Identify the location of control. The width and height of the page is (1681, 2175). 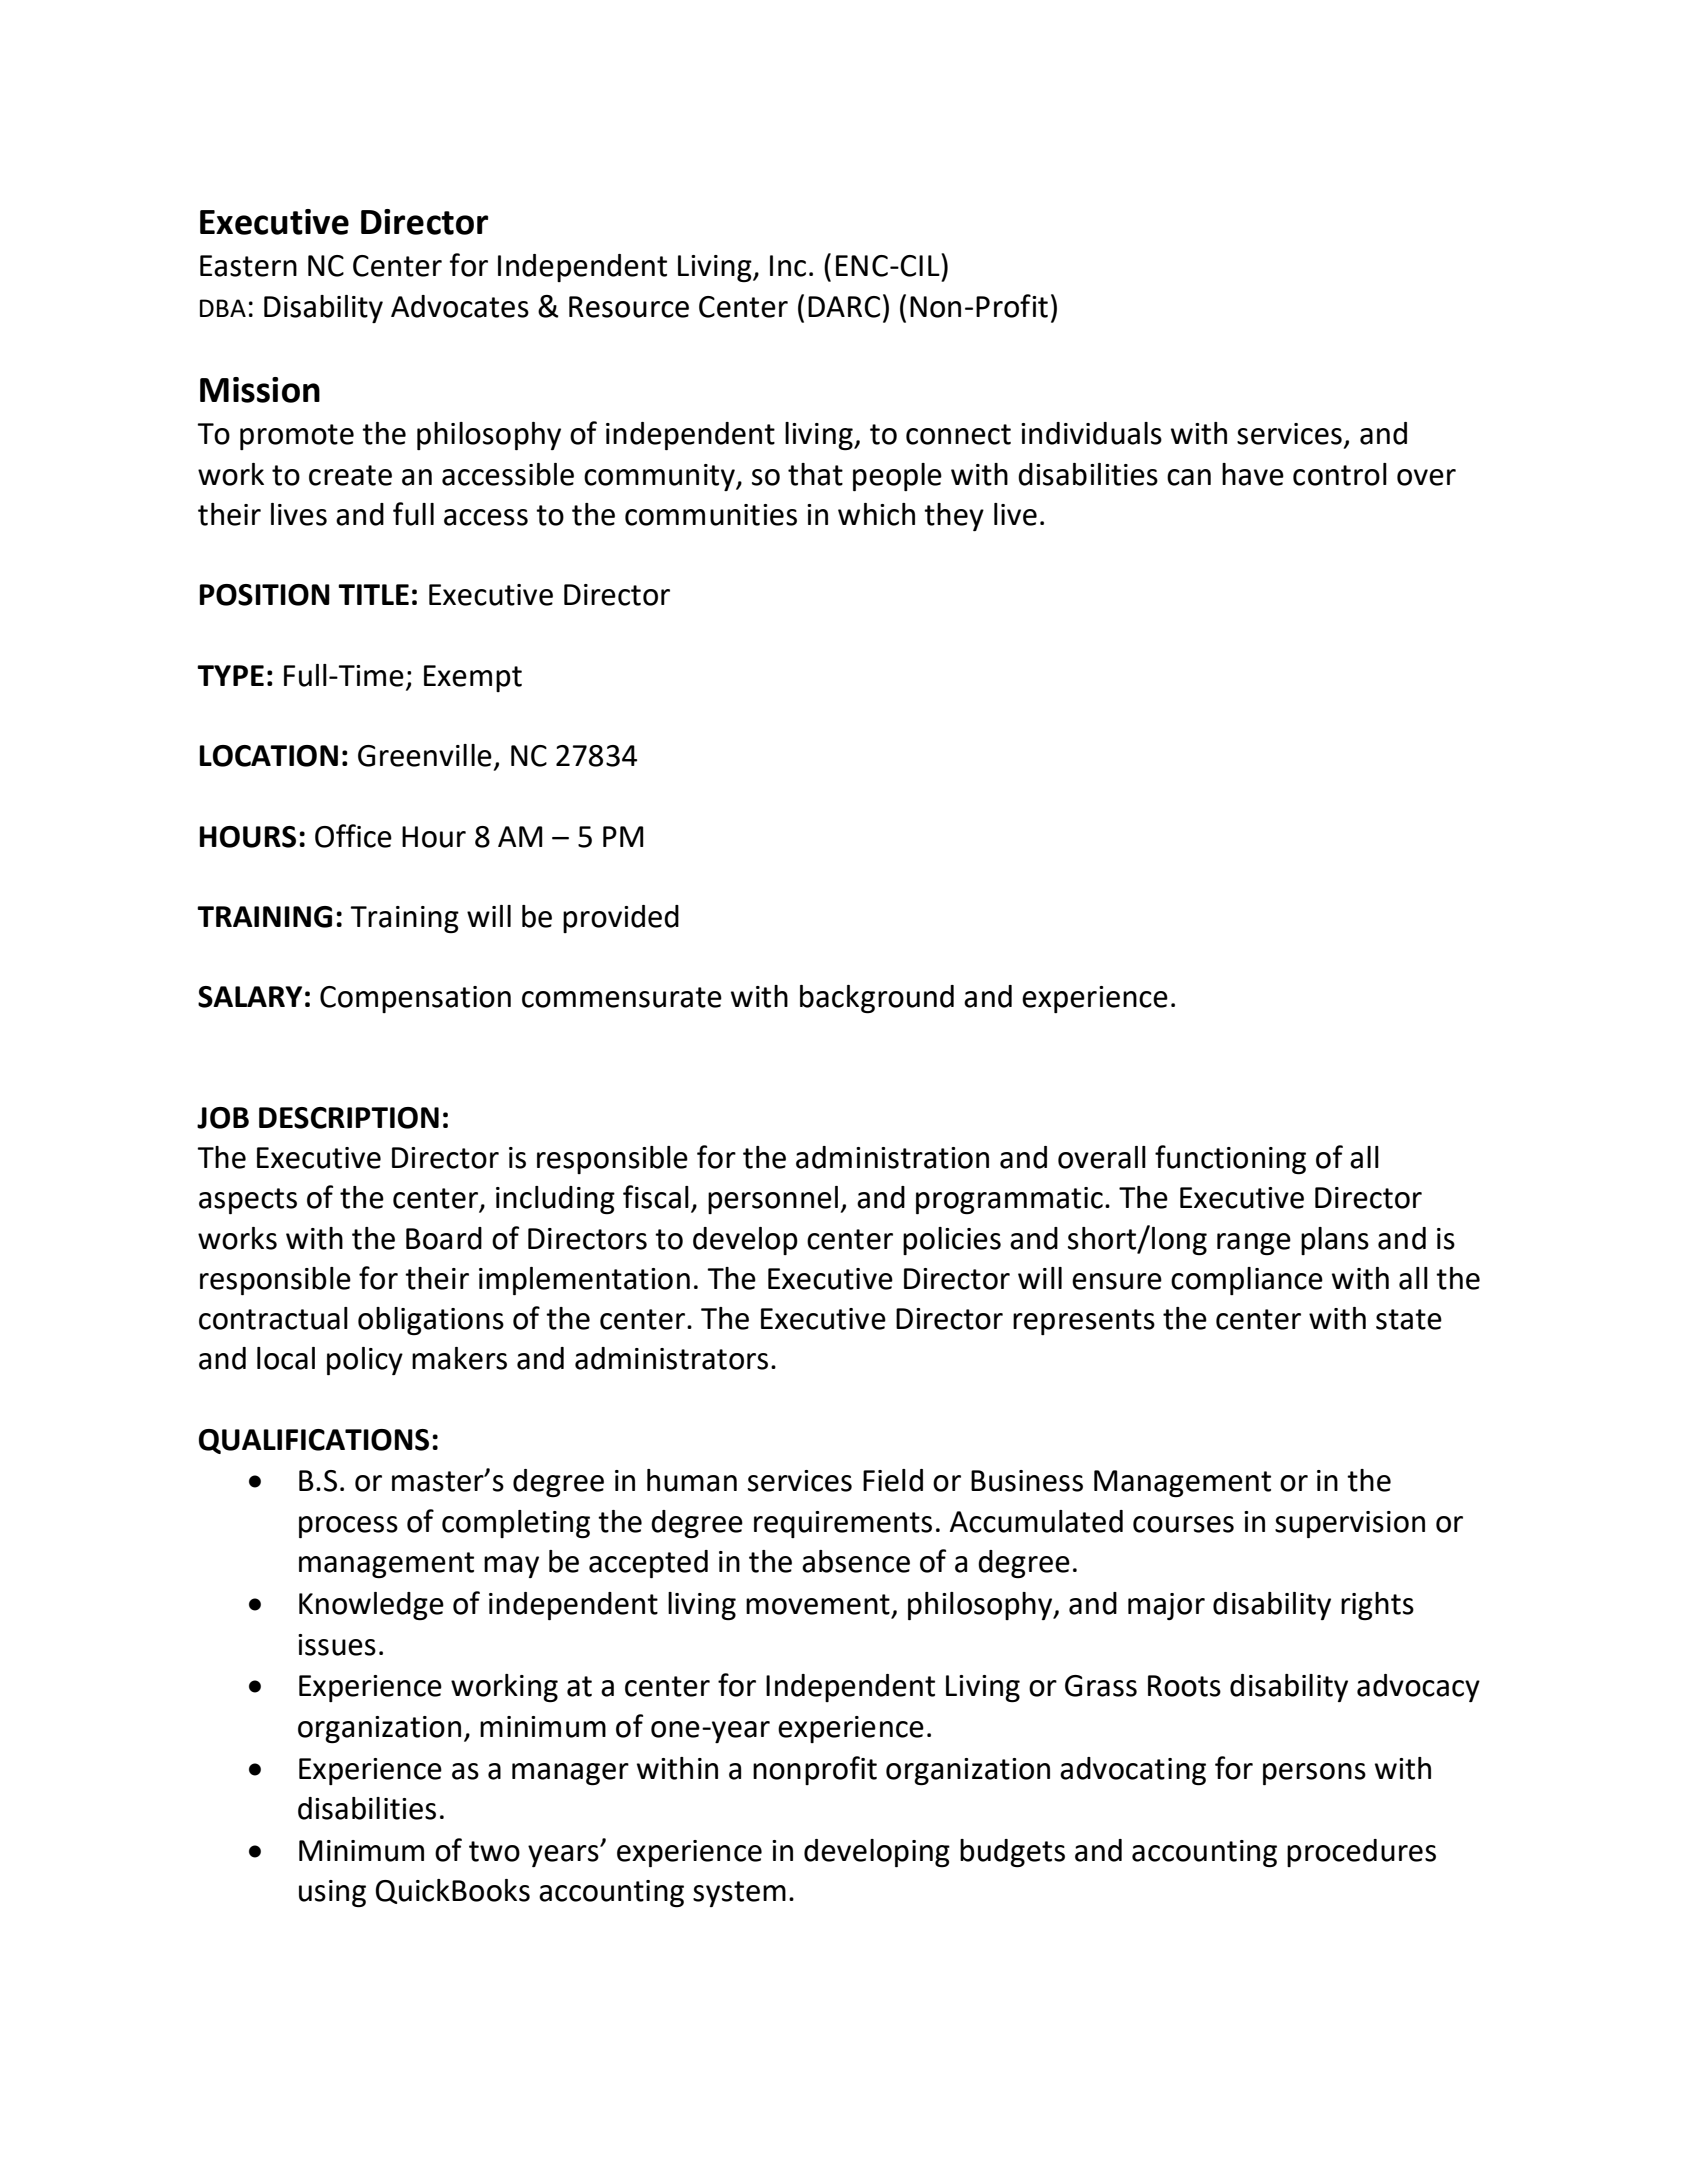
(1340, 474).
